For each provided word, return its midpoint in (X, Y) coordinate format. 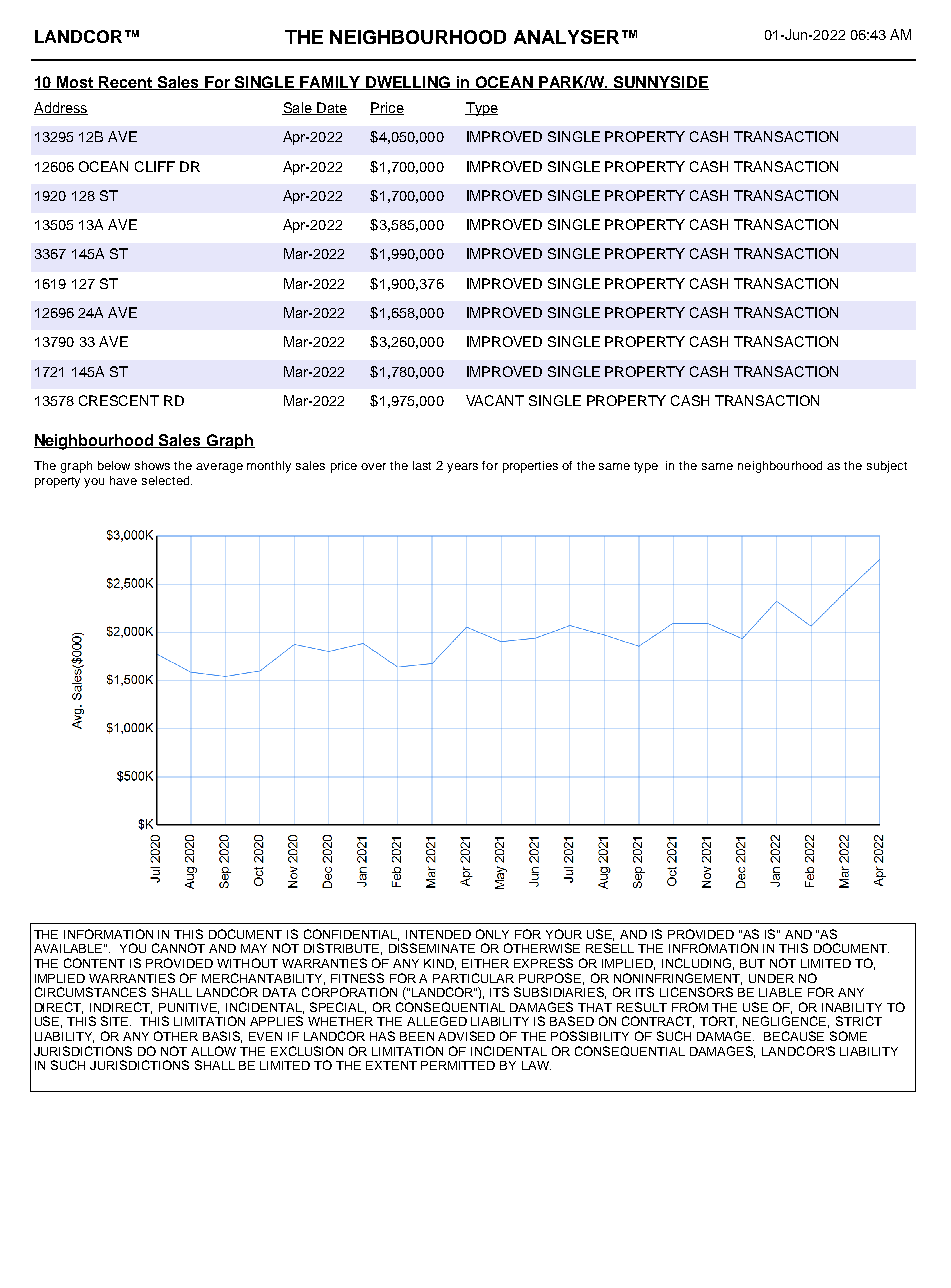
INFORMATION (108, 934)
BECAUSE (794, 1036)
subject (887, 467)
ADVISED (466, 1036)
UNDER (771, 978)
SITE (116, 1021)
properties (530, 467)
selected (167, 480)
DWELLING (409, 83)
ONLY (492, 934)
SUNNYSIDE (660, 83)
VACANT (495, 400)
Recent (126, 83)
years (462, 468)
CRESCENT (119, 400)
